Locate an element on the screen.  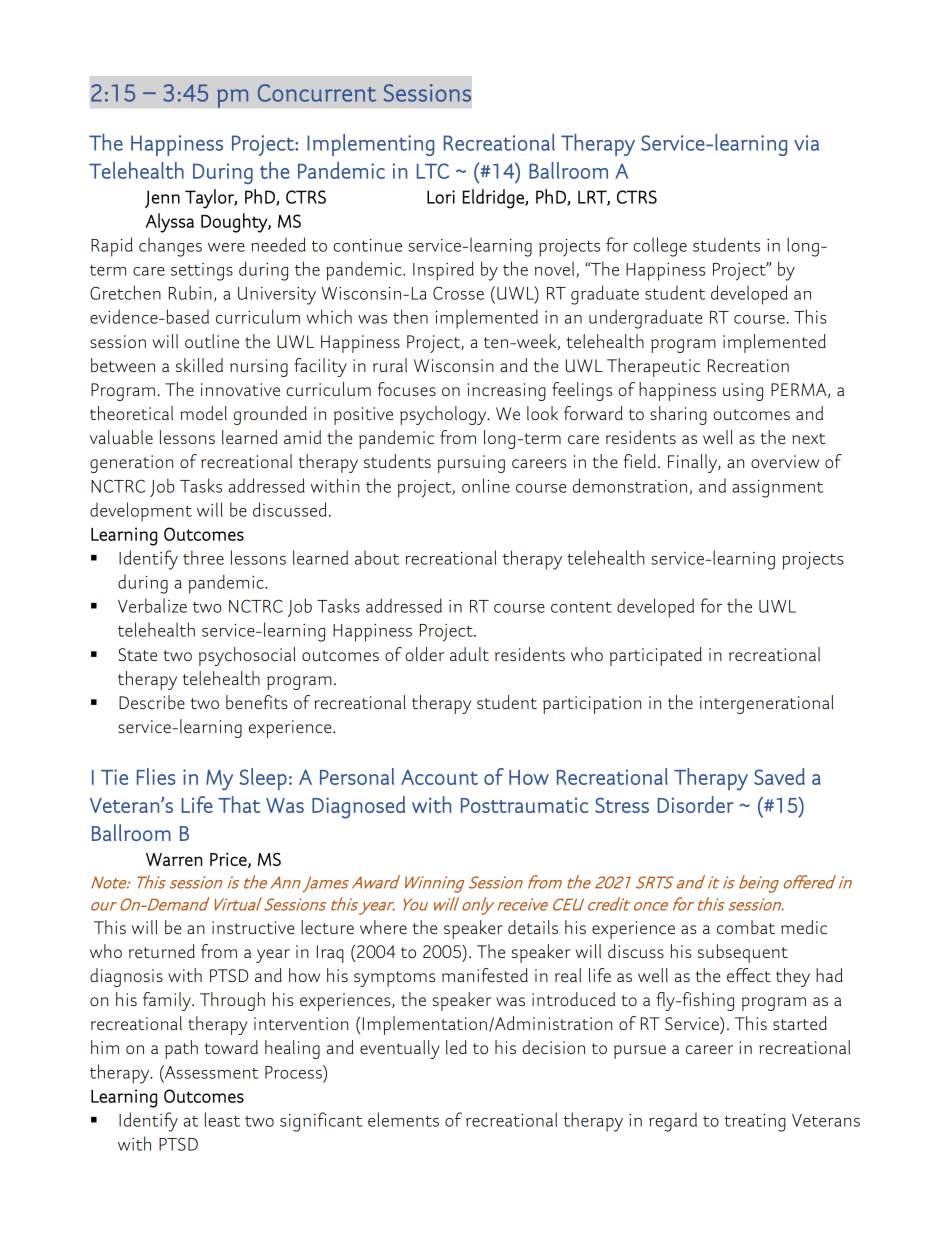
via is located at coordinates (806, 143).
